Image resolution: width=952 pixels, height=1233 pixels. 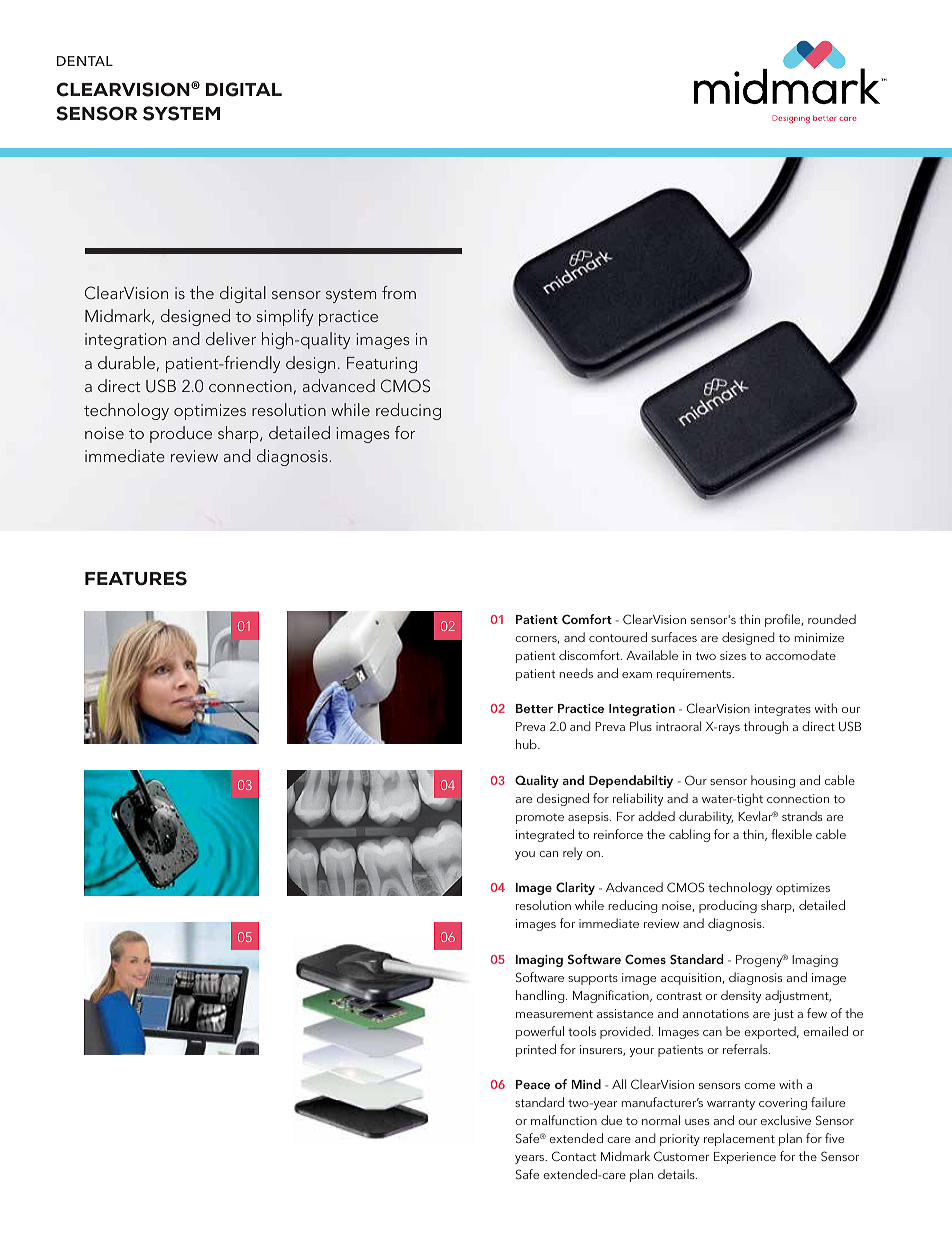 What do you see at coordinates (382, 365) in the document?
I see `Featuring` at bounding box center [382, 365].
